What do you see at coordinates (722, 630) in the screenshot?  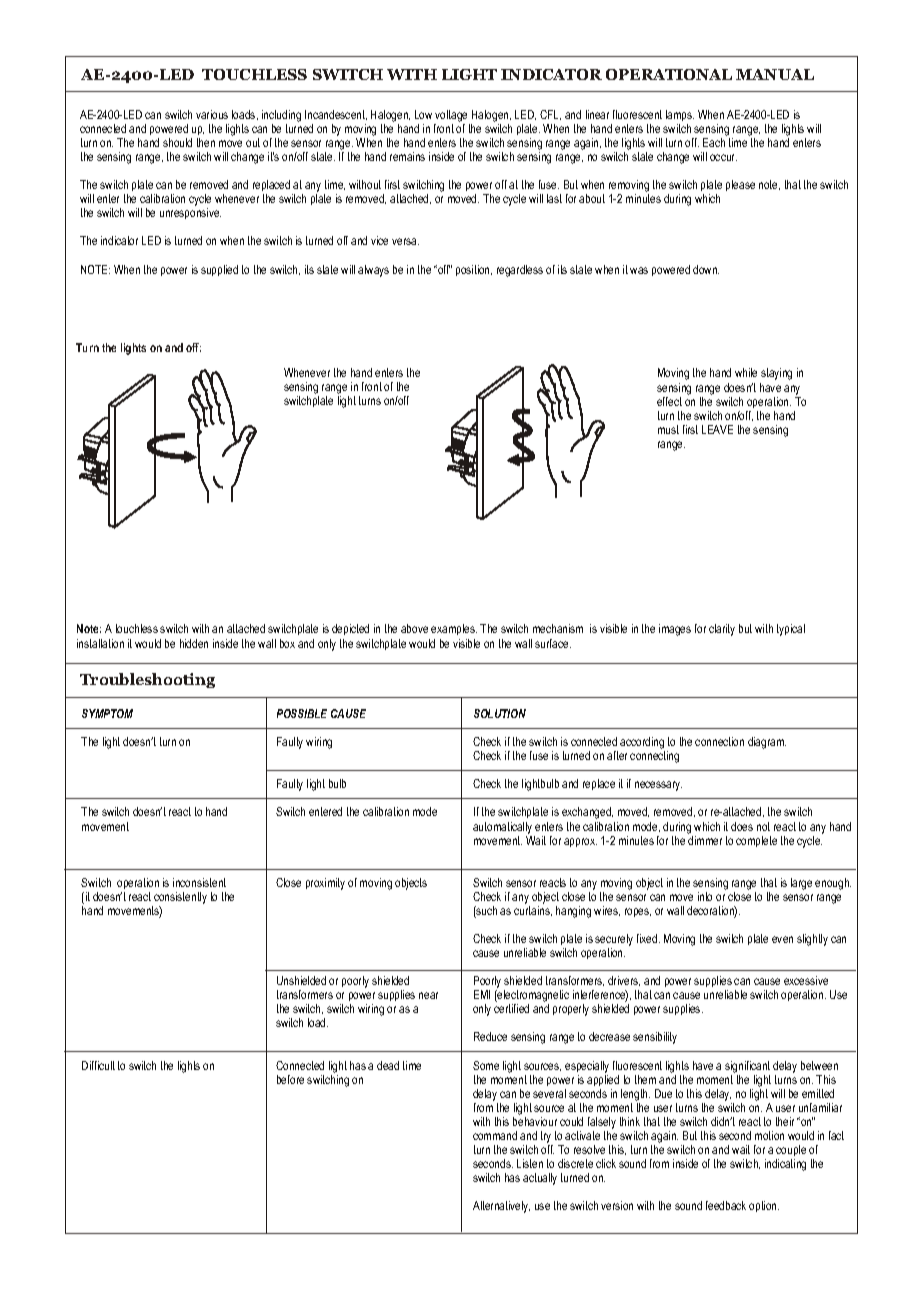 I see `clarity` at bounding box center [722, 630].
